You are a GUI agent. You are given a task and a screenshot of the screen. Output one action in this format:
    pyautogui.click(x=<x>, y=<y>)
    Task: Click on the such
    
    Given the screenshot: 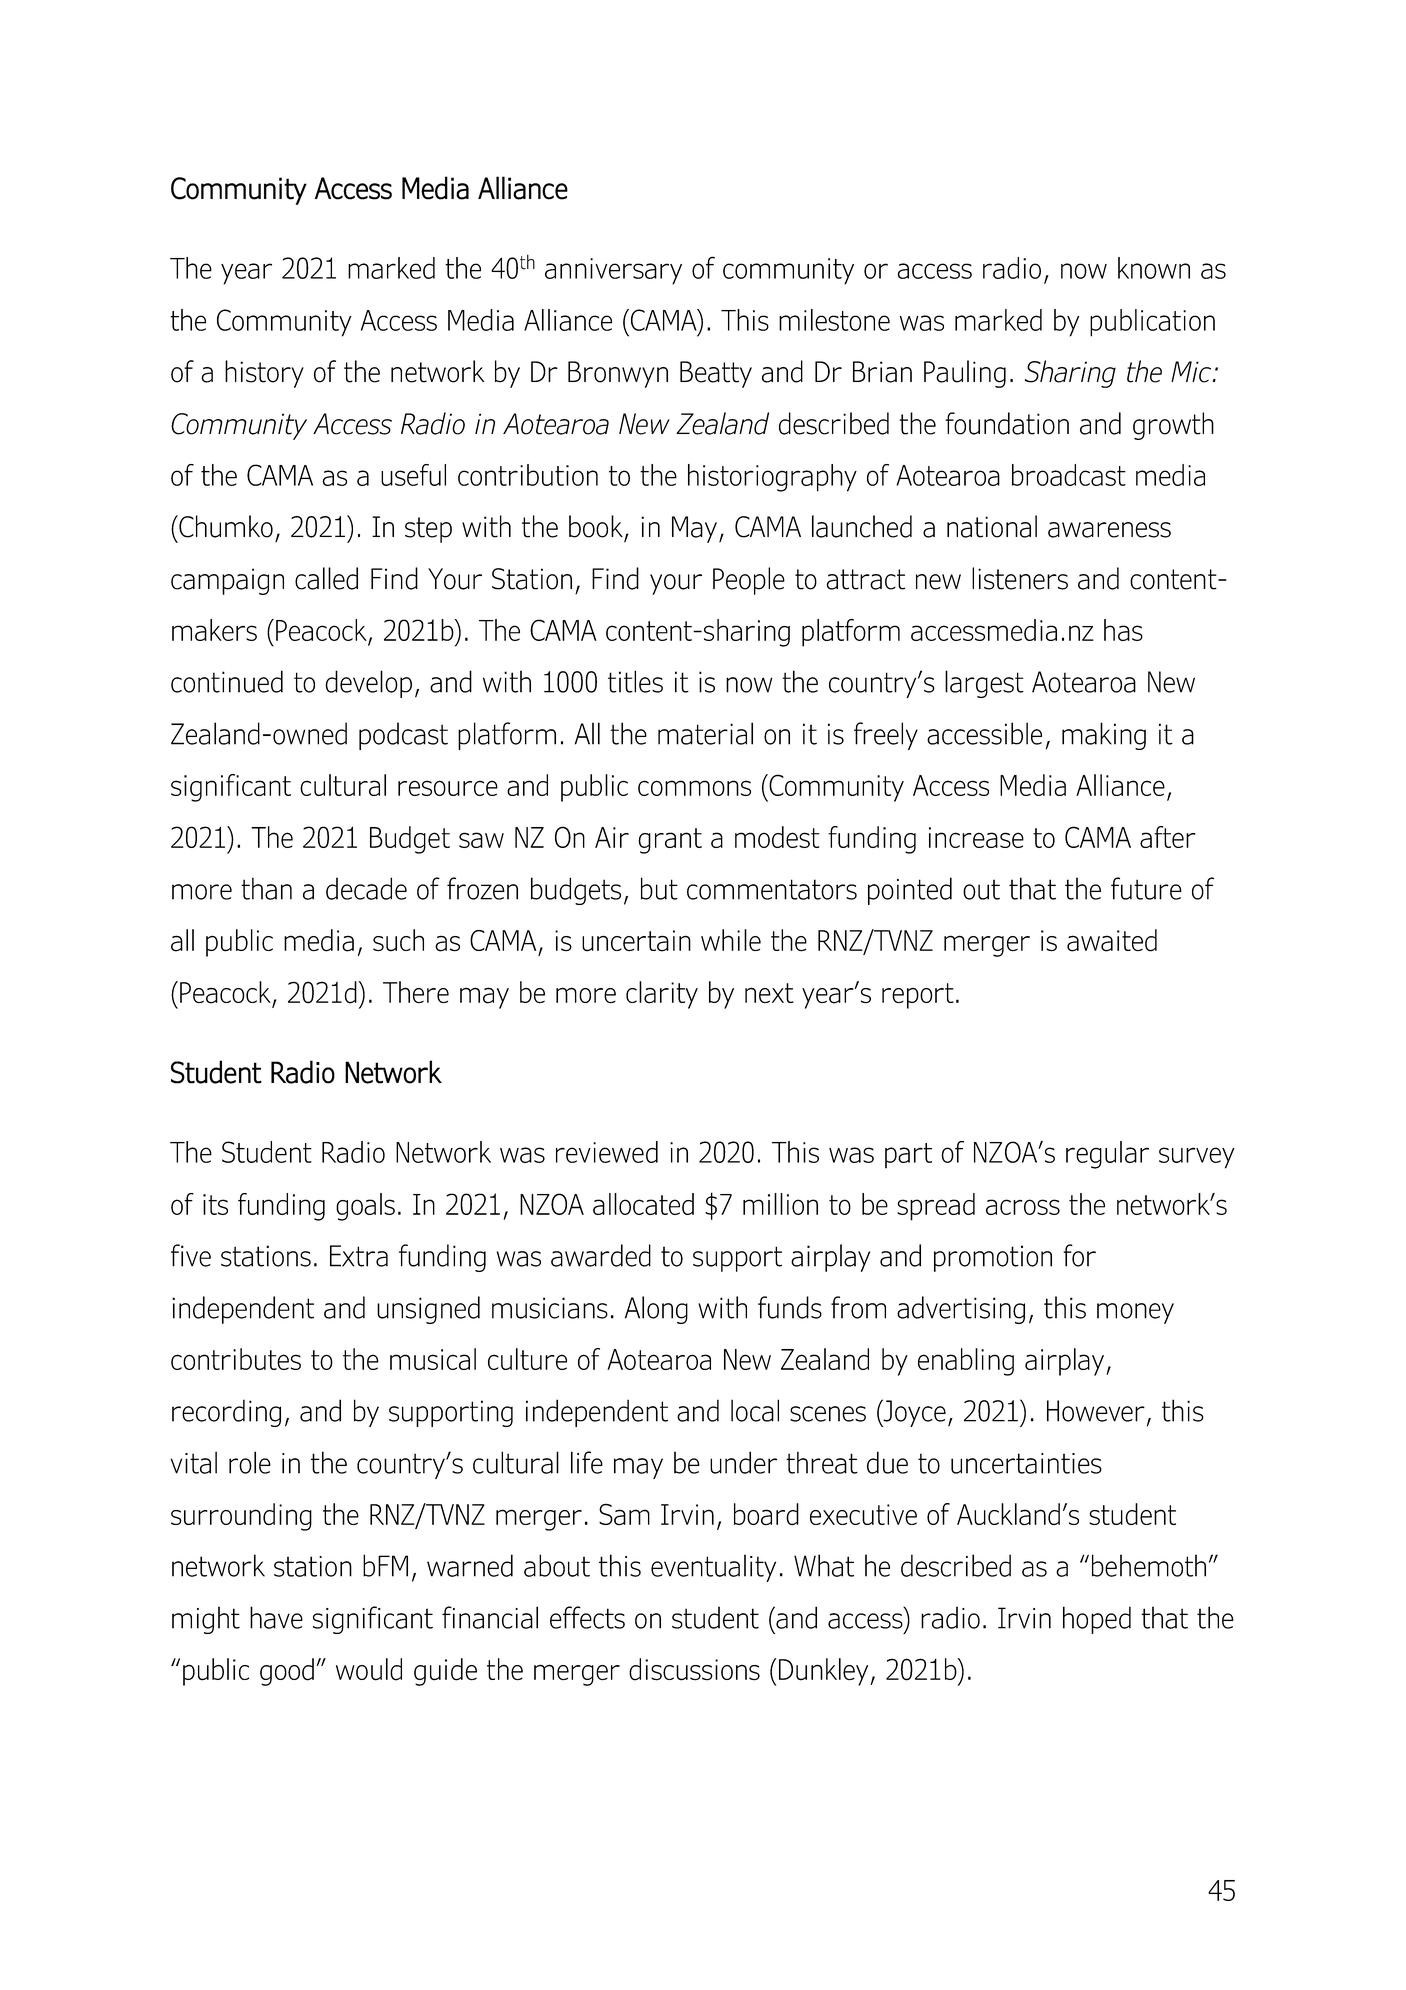 What is the action you would take?
    pyautogui.click(x=398, y=940)
